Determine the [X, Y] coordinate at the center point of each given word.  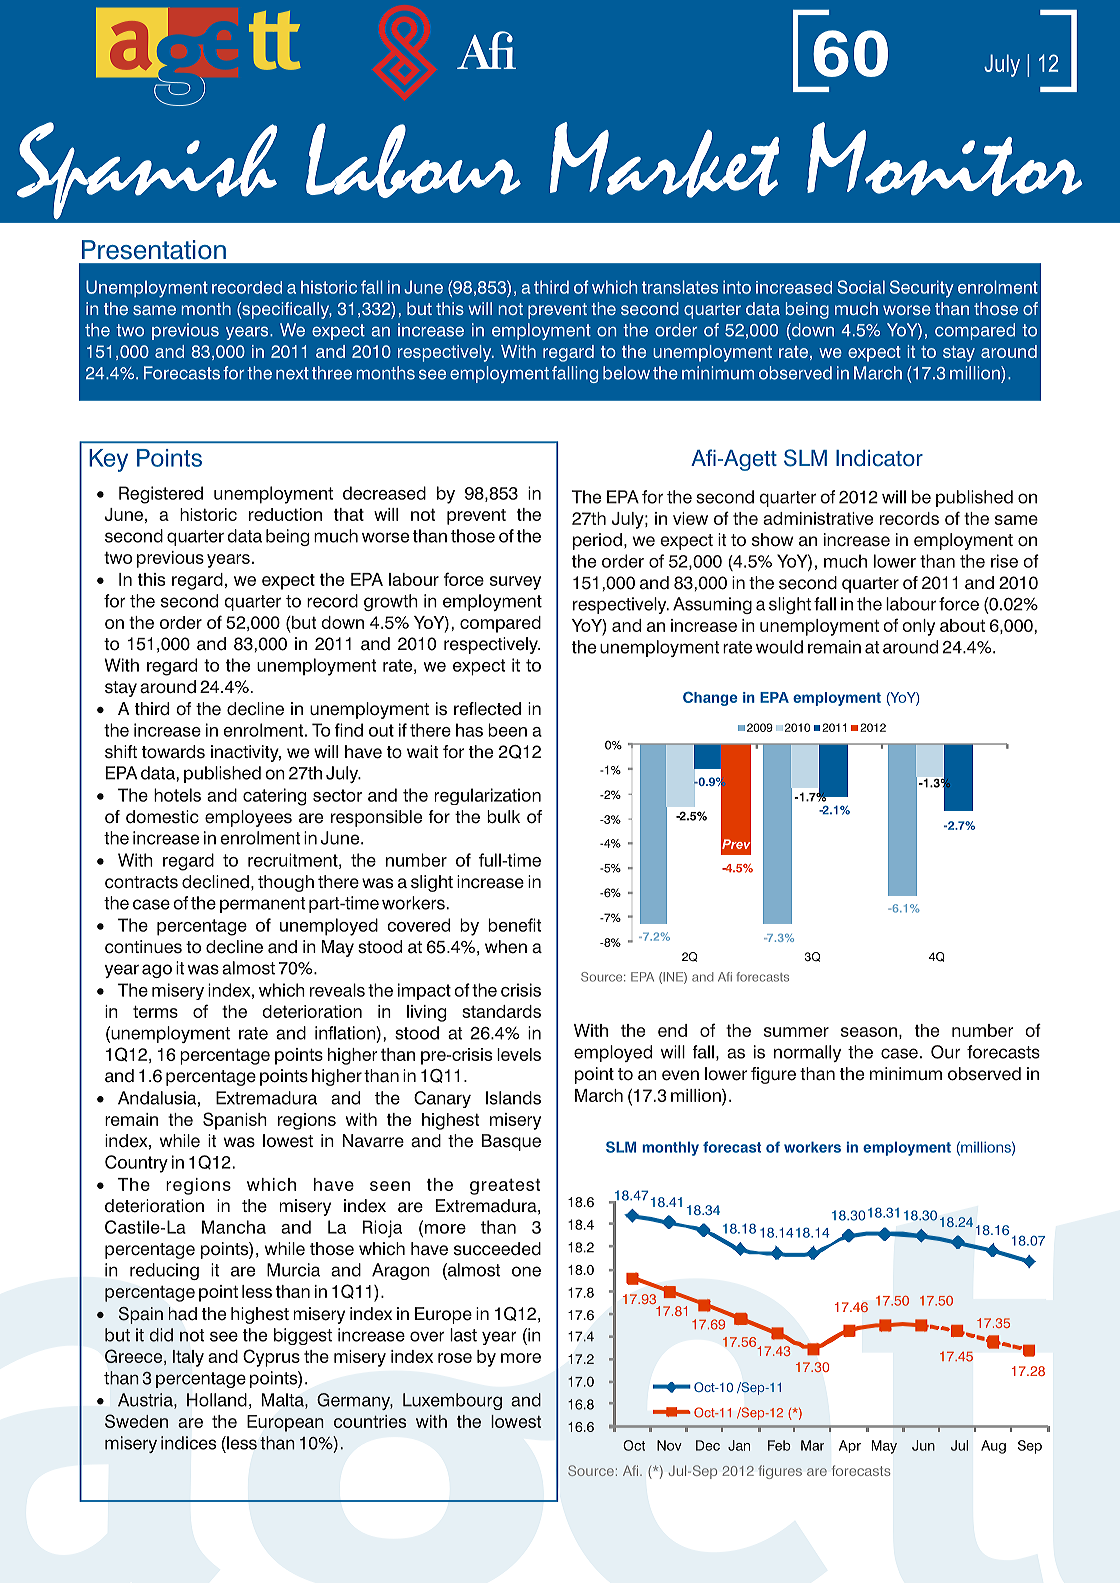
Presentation [154, 250]
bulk [503, 817]
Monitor [945, 159]
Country [136, 1164]
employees [248, 818]
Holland [217, 1400]
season [869, 1032]
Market [664, 160]
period [597, 541]
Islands [513, 1098]
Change [710, 698]
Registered [161, 495]
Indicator [879, 458]
